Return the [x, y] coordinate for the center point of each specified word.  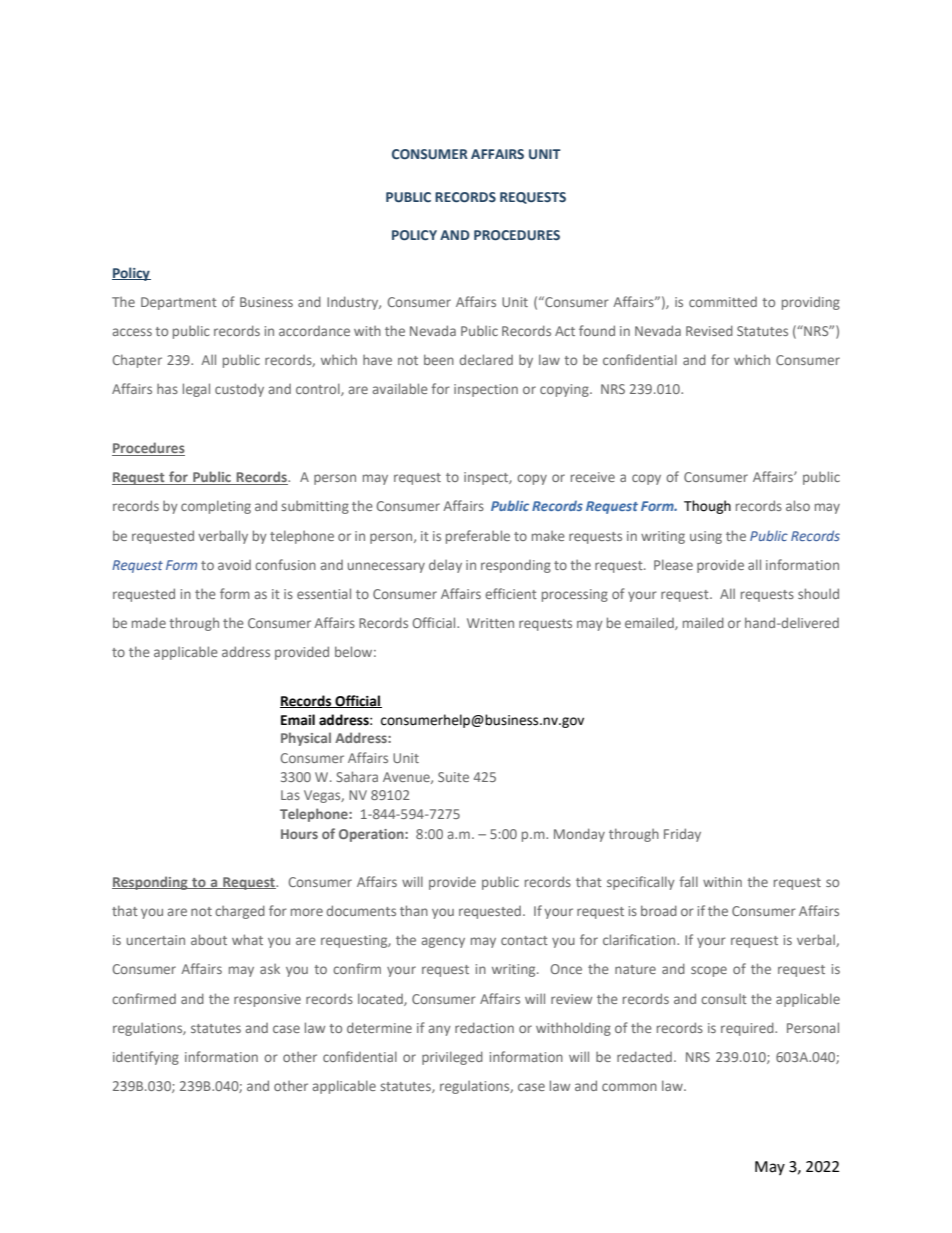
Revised [709, 330]
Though [707, 507]
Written [490, 623]
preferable [478, 537]
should [818, 593]
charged [240, 912]
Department [179, 303]
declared [486, 359]
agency [443, 942]
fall [689, 881]
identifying [146, 1058]
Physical [306, 739]
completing [216, 507]
